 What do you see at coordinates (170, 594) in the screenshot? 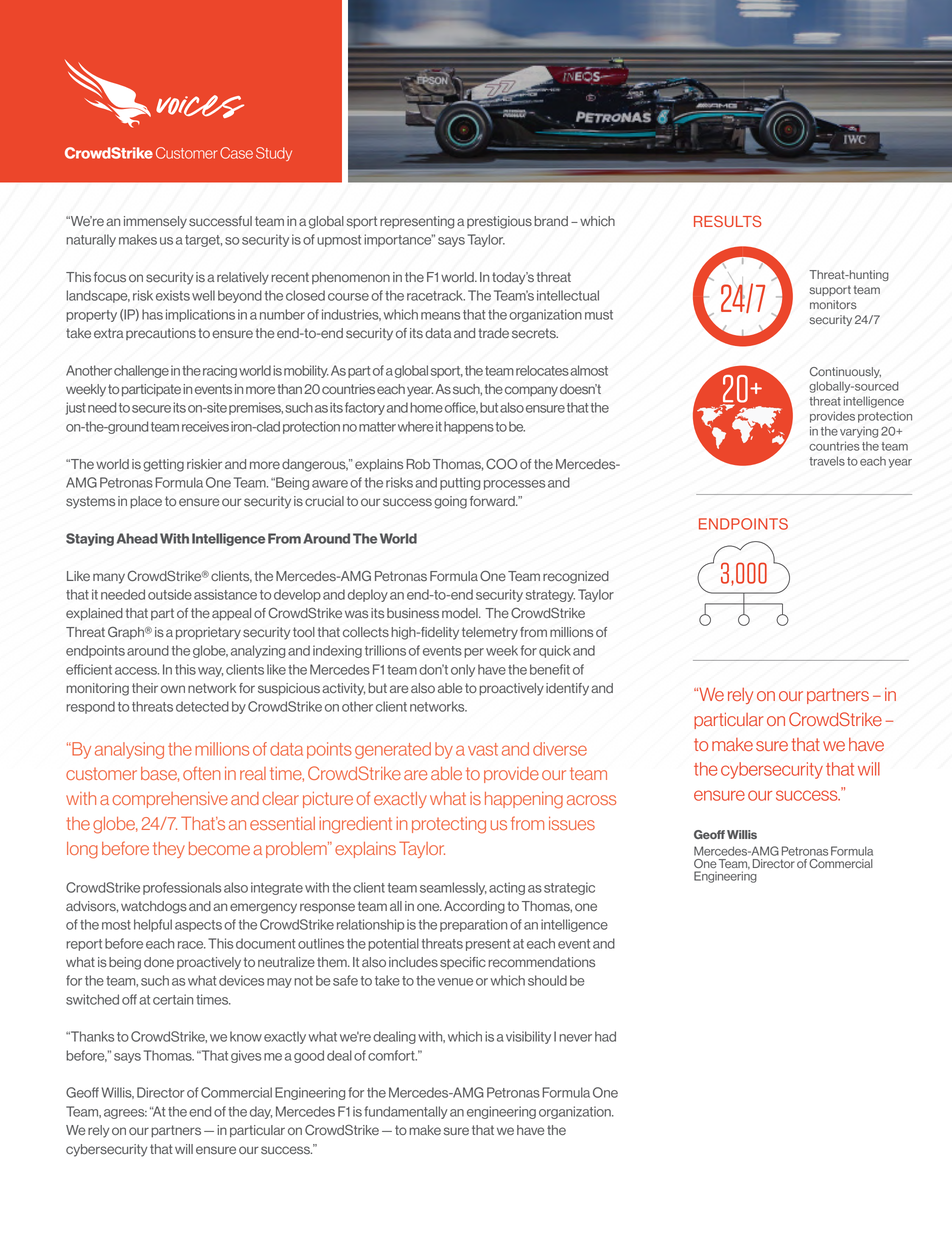
I see `outside` at bounding box center [170, 594].
